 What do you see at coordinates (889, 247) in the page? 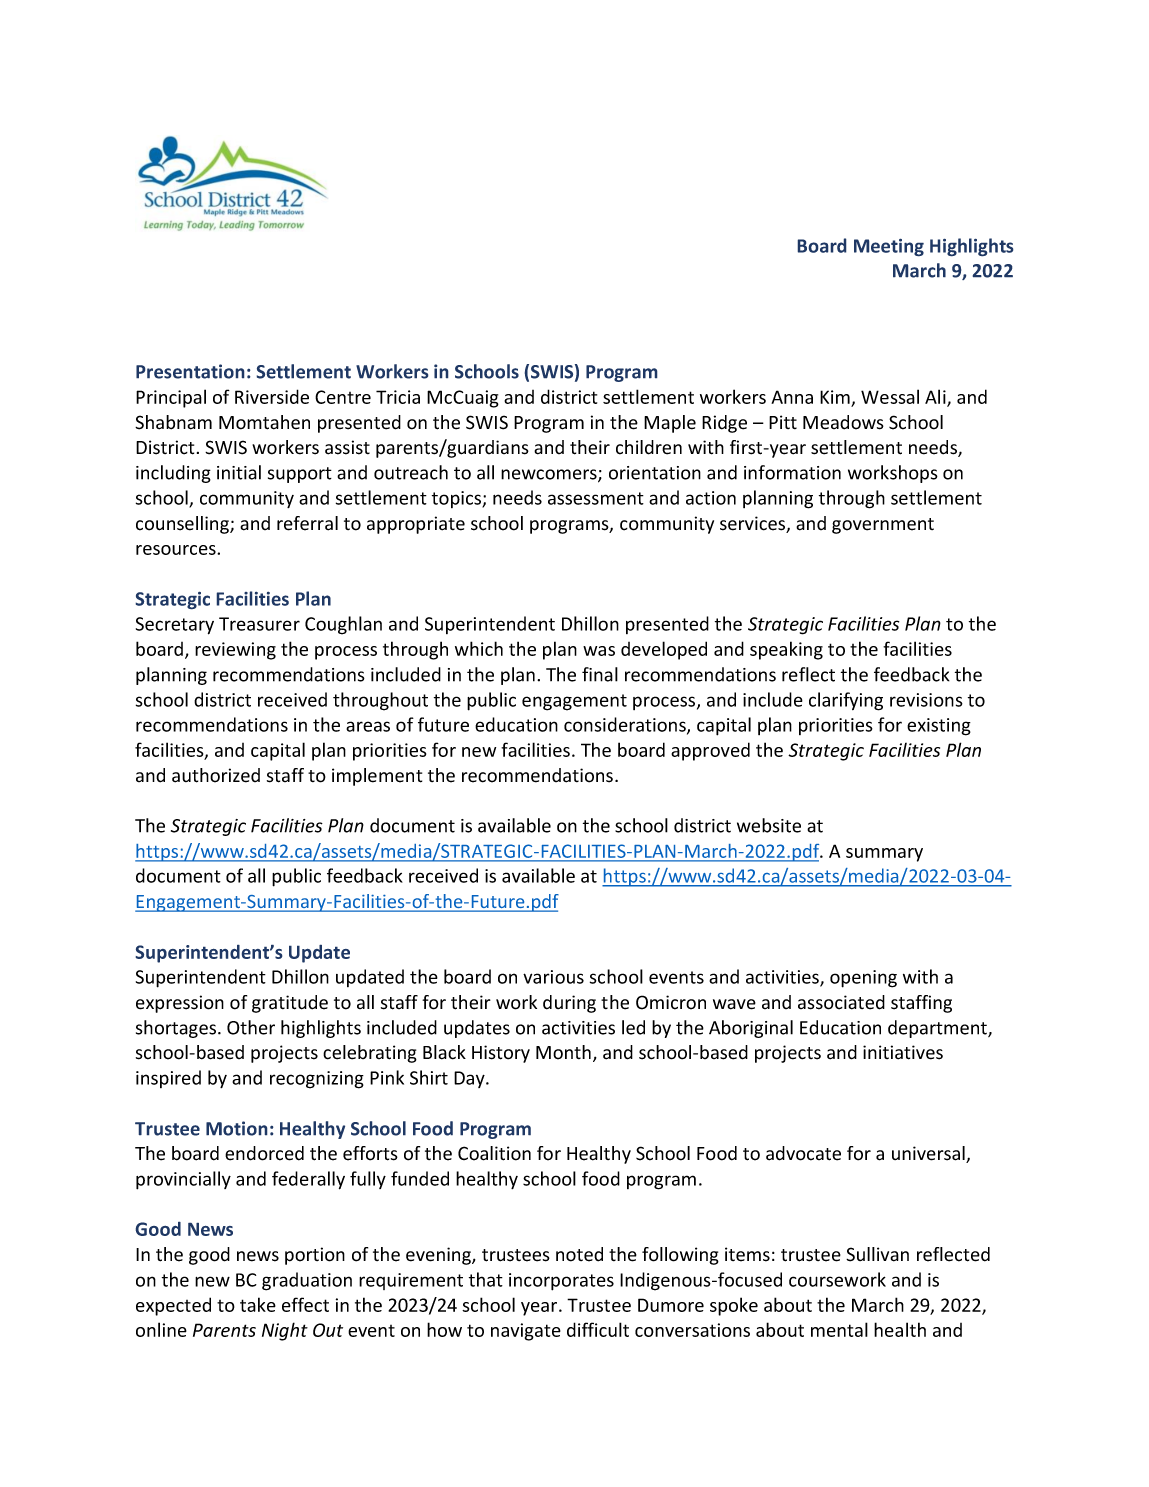
I see `Meeting` at bounding box center [889, 247].
